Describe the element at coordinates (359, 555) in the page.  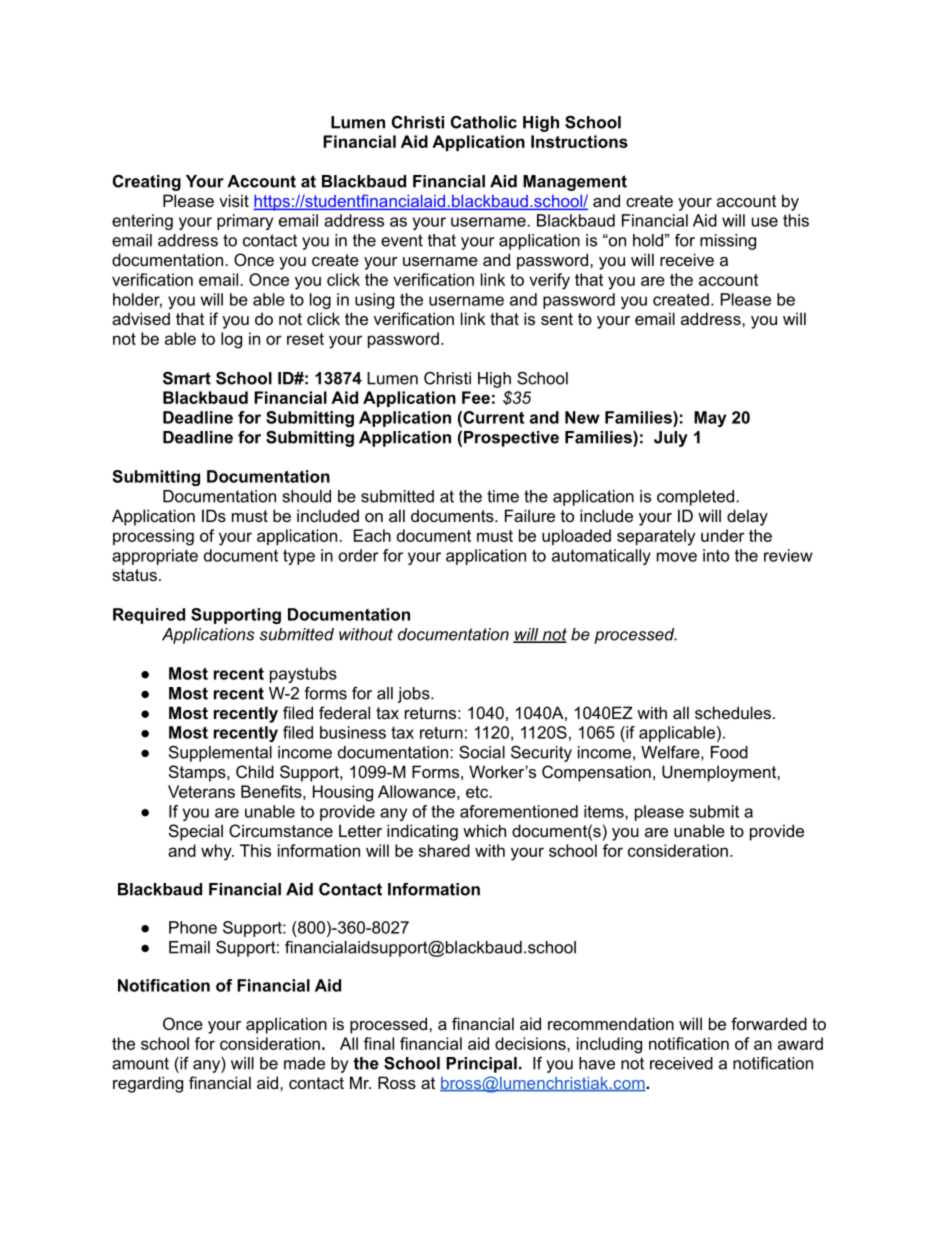
I see `order` at that location.
